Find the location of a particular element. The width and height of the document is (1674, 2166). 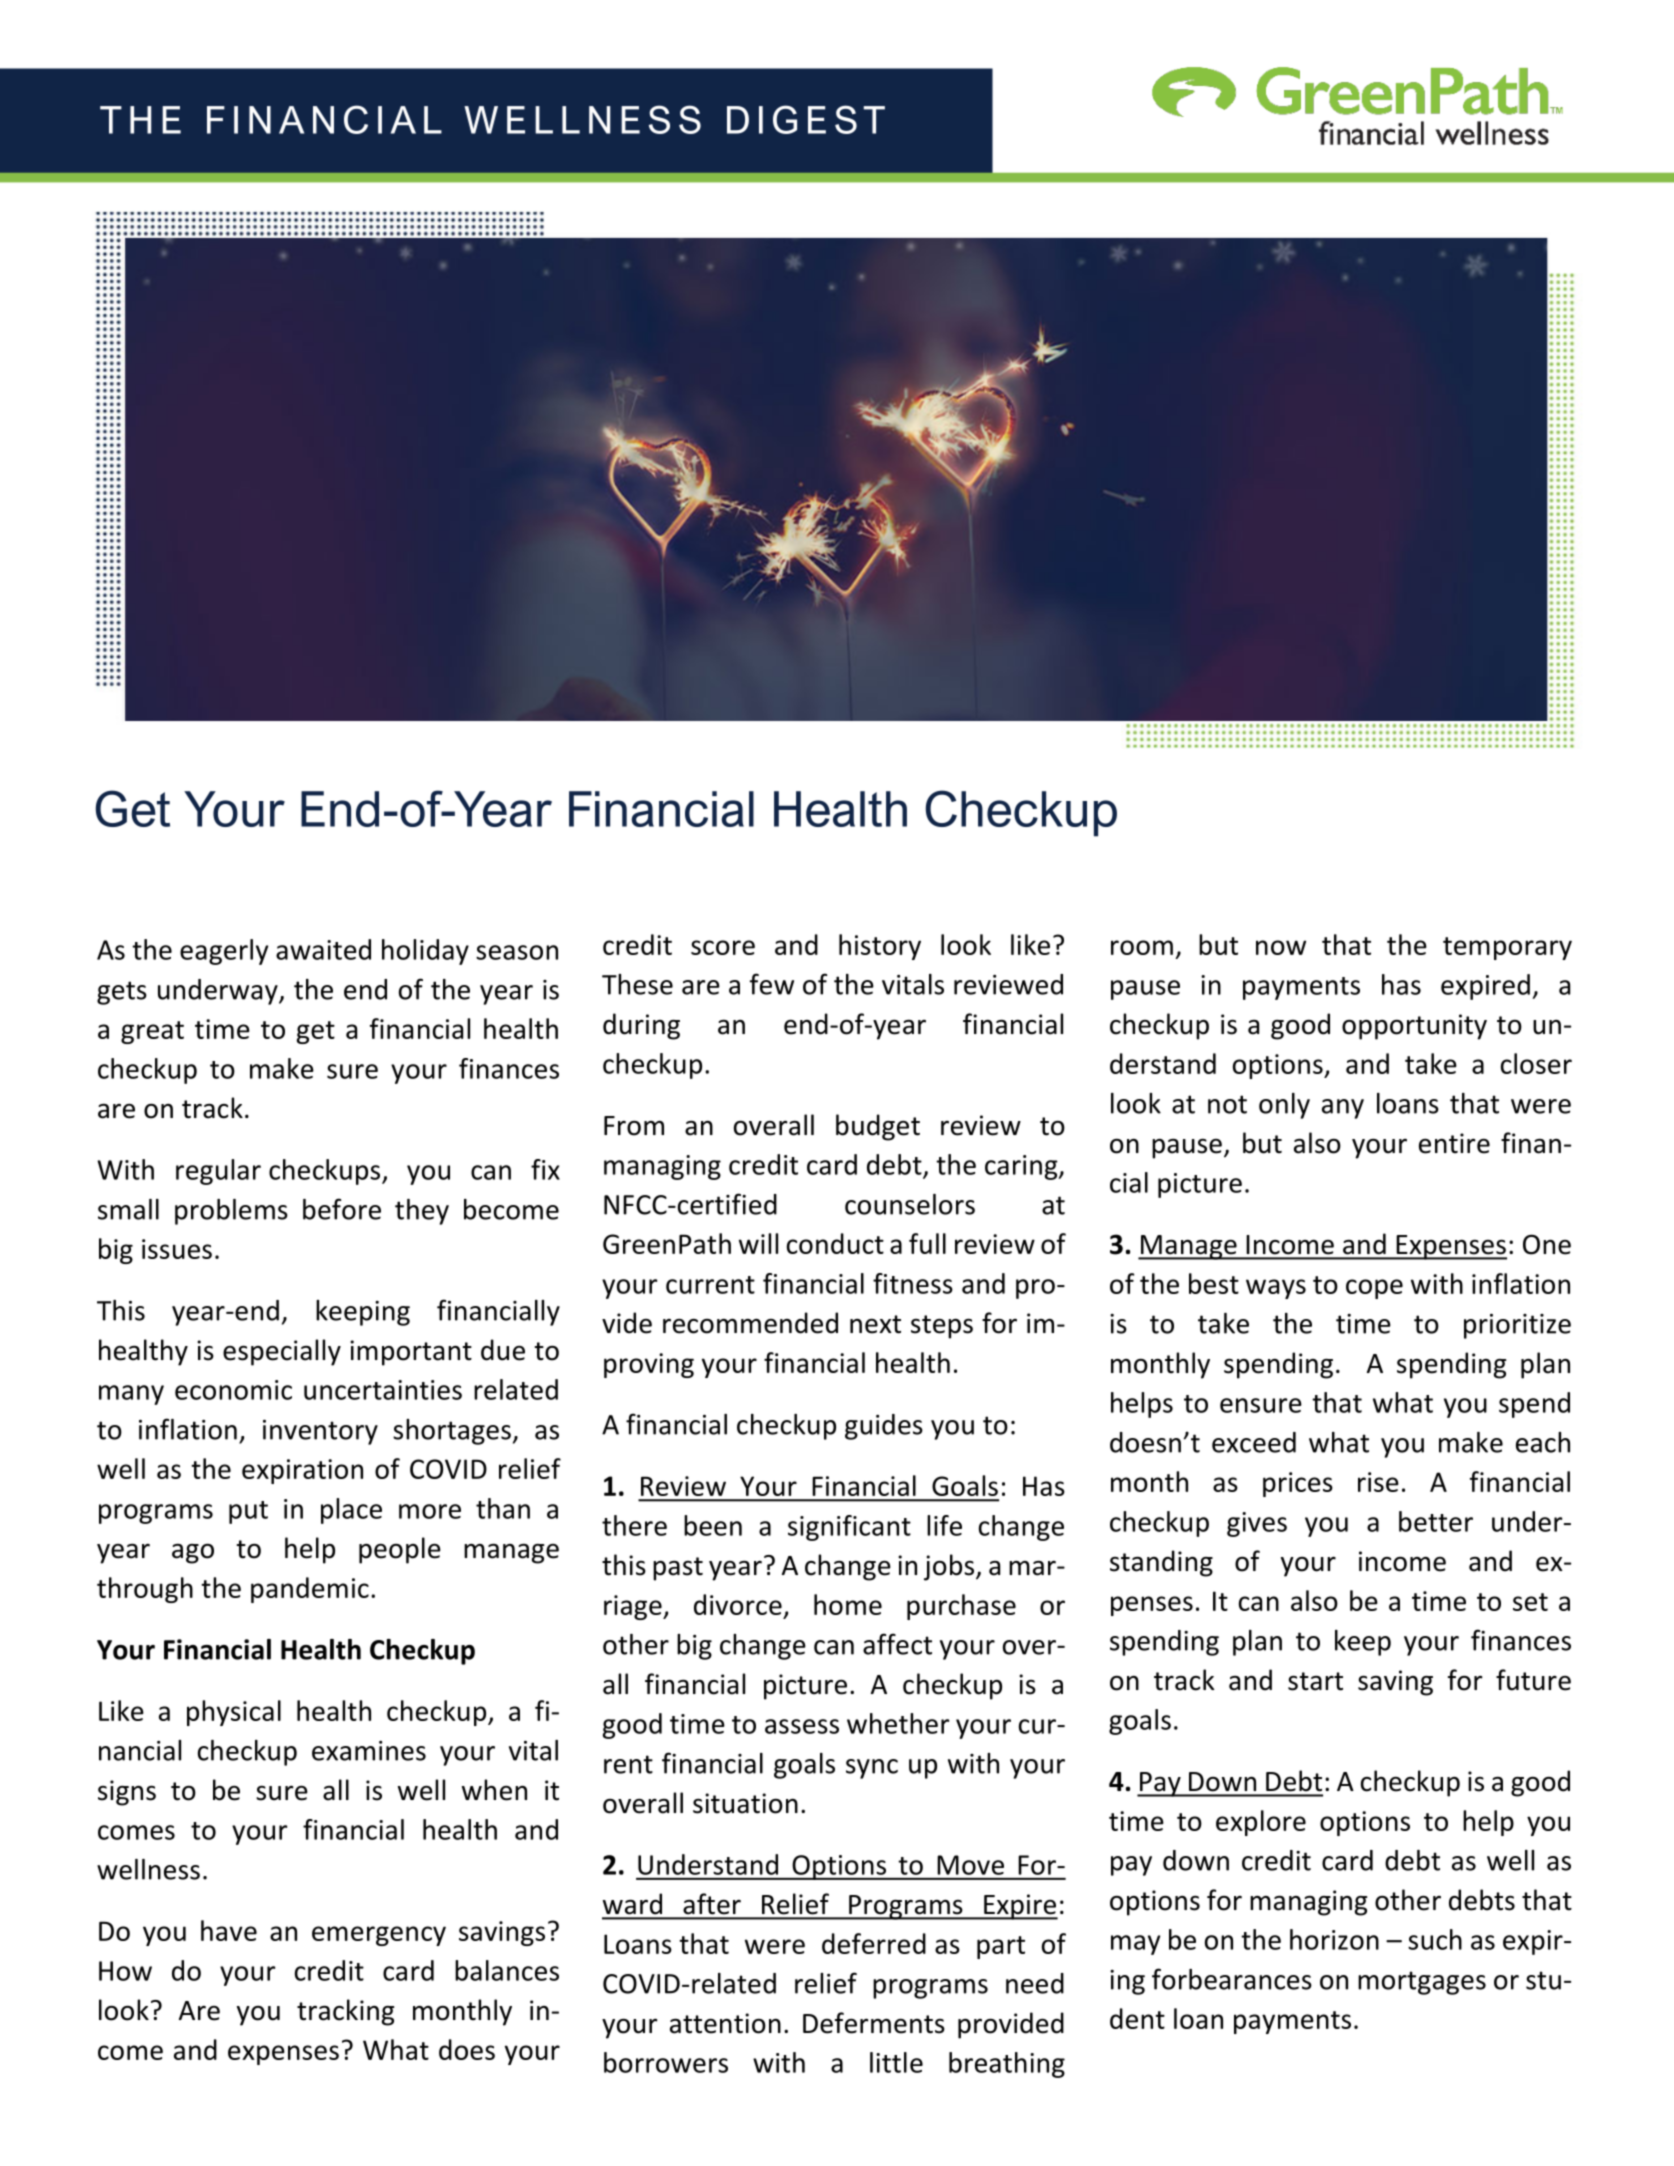

only is located at coordinates (1284, 1106).
